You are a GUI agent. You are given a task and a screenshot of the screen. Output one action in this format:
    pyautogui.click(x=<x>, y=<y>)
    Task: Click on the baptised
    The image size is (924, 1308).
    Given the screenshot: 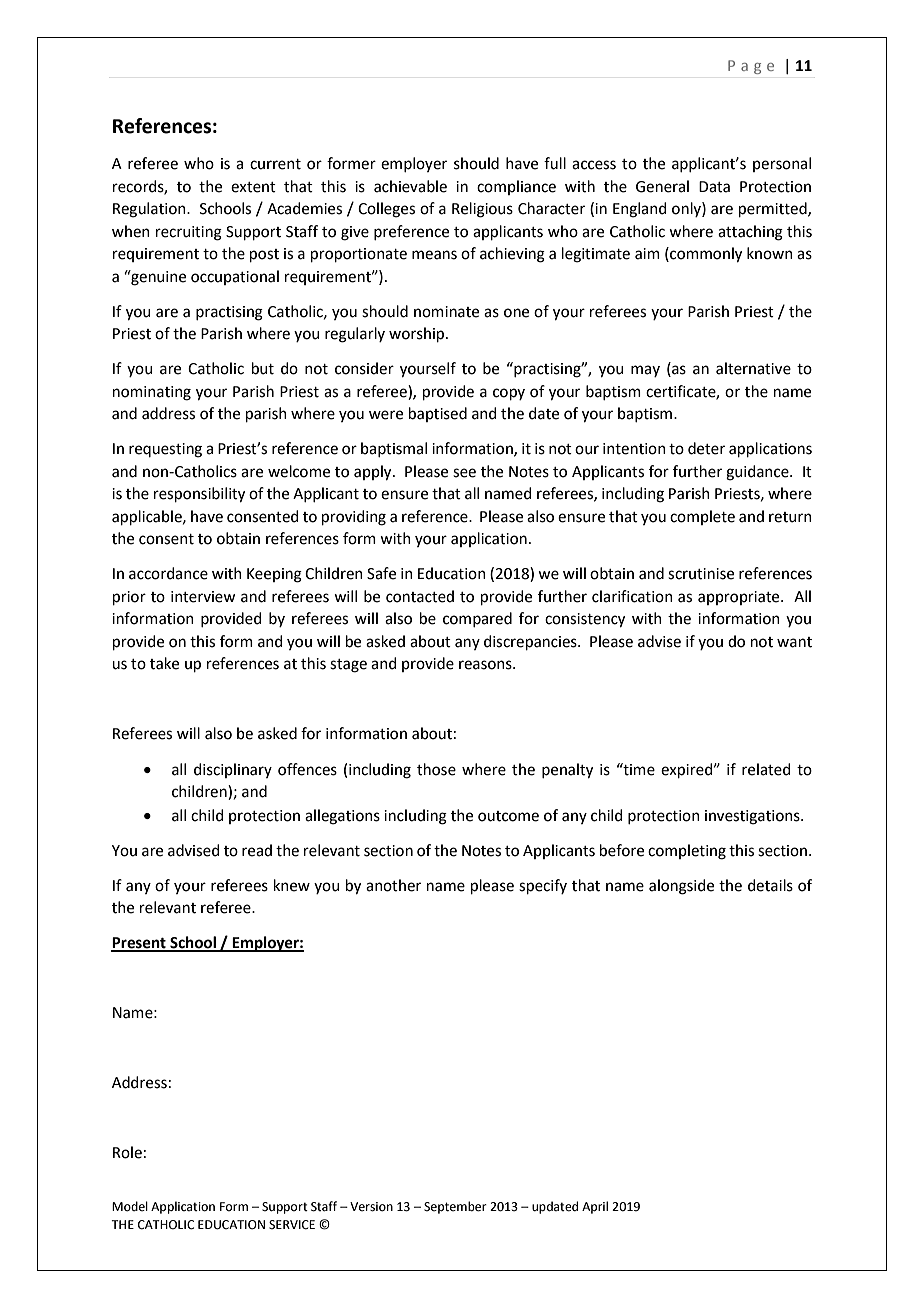 What is the action you would take?
    pyautogui.click(x=438, y=414)
